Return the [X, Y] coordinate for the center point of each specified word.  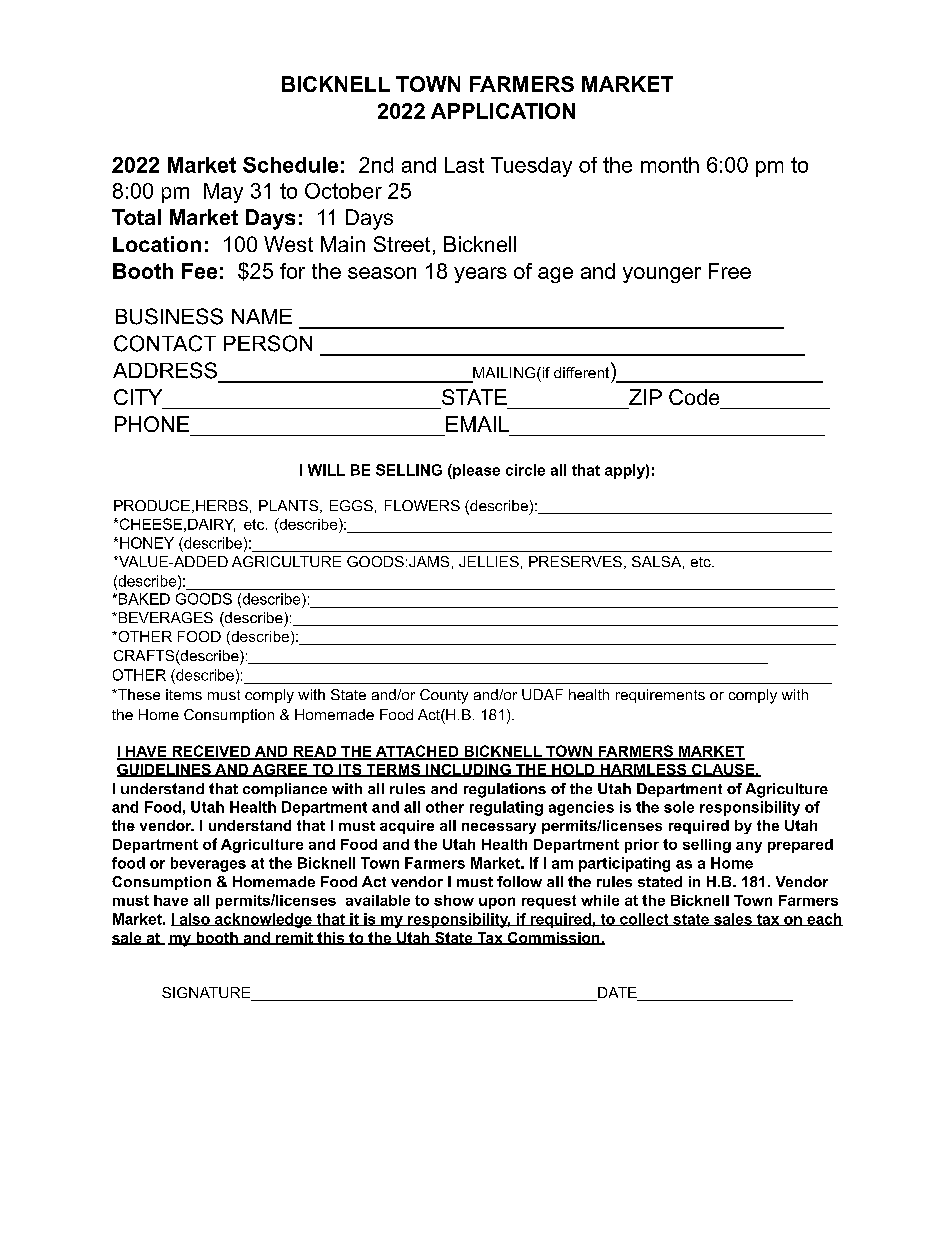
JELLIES [489, 561]
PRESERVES [575, 561]
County [444, 696]
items [184, 694]
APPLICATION [503, 111]
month [670, 165]
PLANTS [288, 505]
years [480, 275]
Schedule [290, 165]
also [194, 919]
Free [730, 271]
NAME [262, 316]
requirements [660, 696]
